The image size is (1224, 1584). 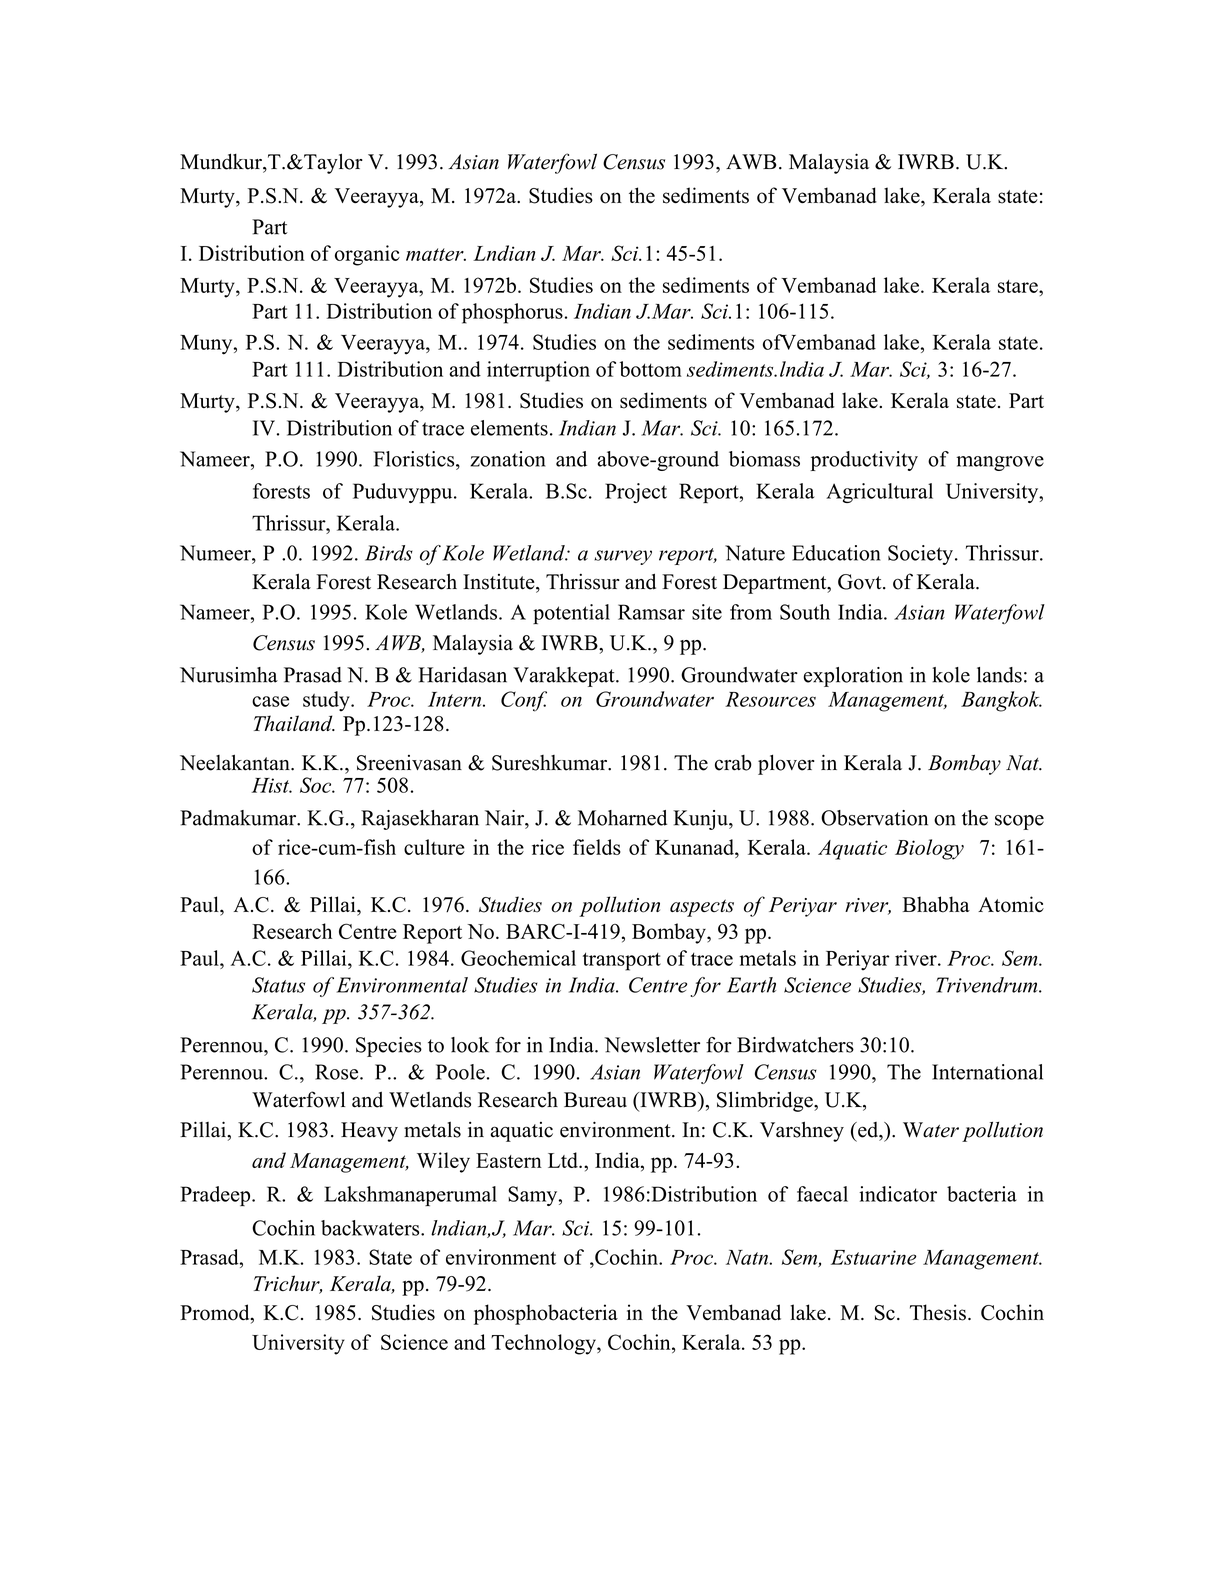 I want to click on Newsletter, so click(x=652, y=1045).
